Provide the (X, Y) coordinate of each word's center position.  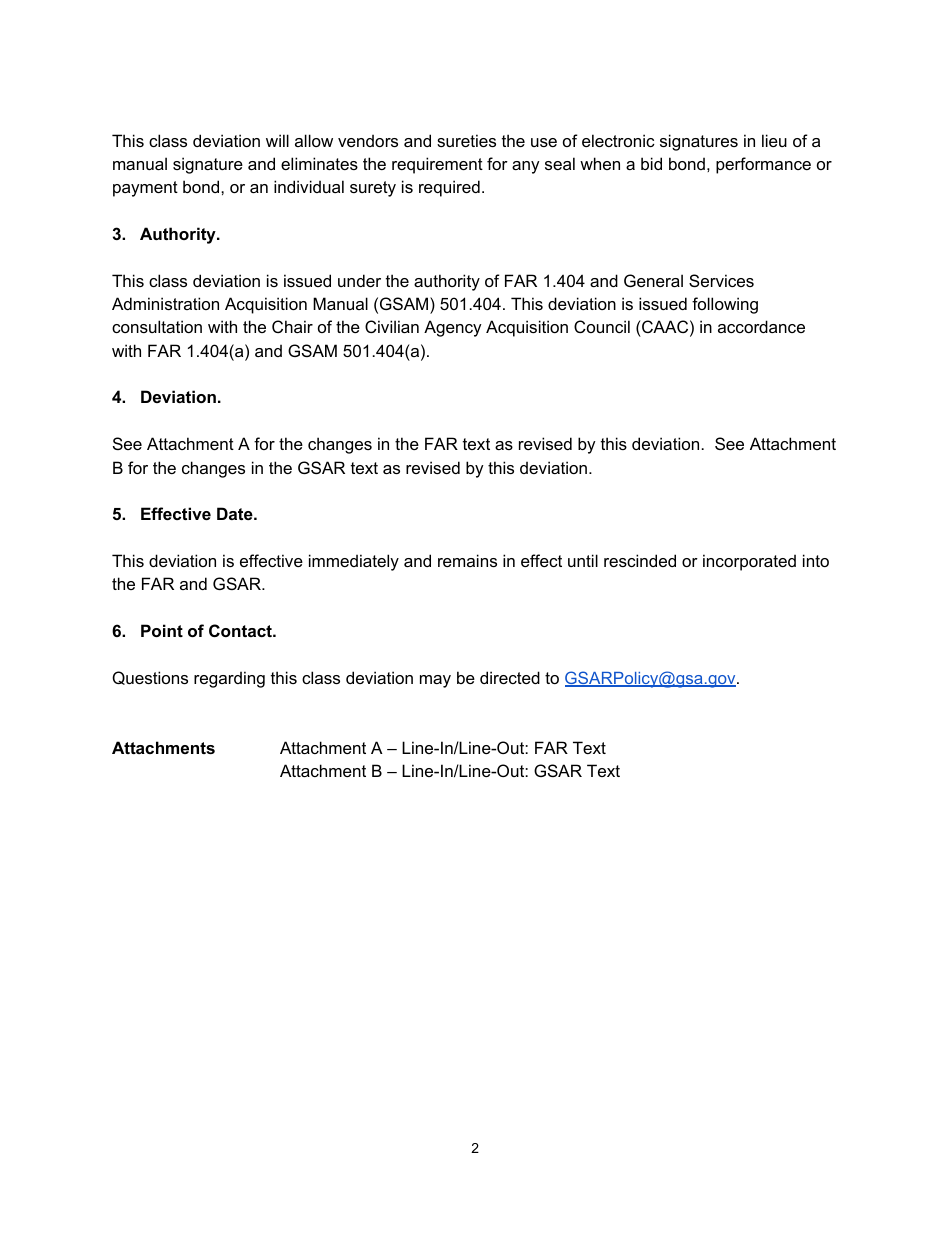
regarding (229, 679)
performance (763, 165)
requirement (437, 165)
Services (721, 280)
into (816, 560)
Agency (453, 328)
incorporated (749, 562)
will (277, 140)
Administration (165, 303)
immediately (354, 562)
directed (510, 677)
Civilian (392, 326)
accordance (761, 326)
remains (467, 560)
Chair (292, 326)
